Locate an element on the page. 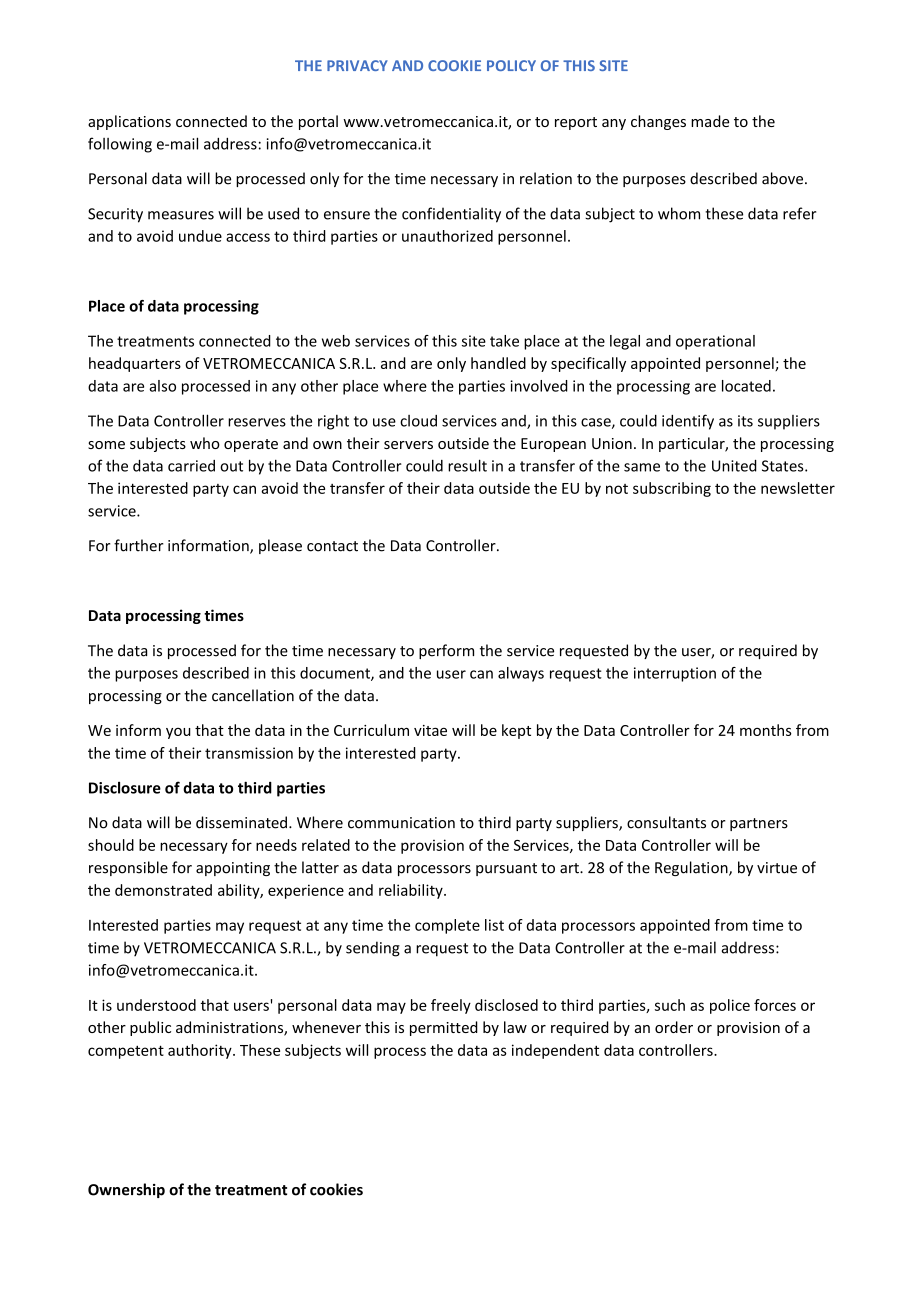  handled is located at coordinates (498, 363).
